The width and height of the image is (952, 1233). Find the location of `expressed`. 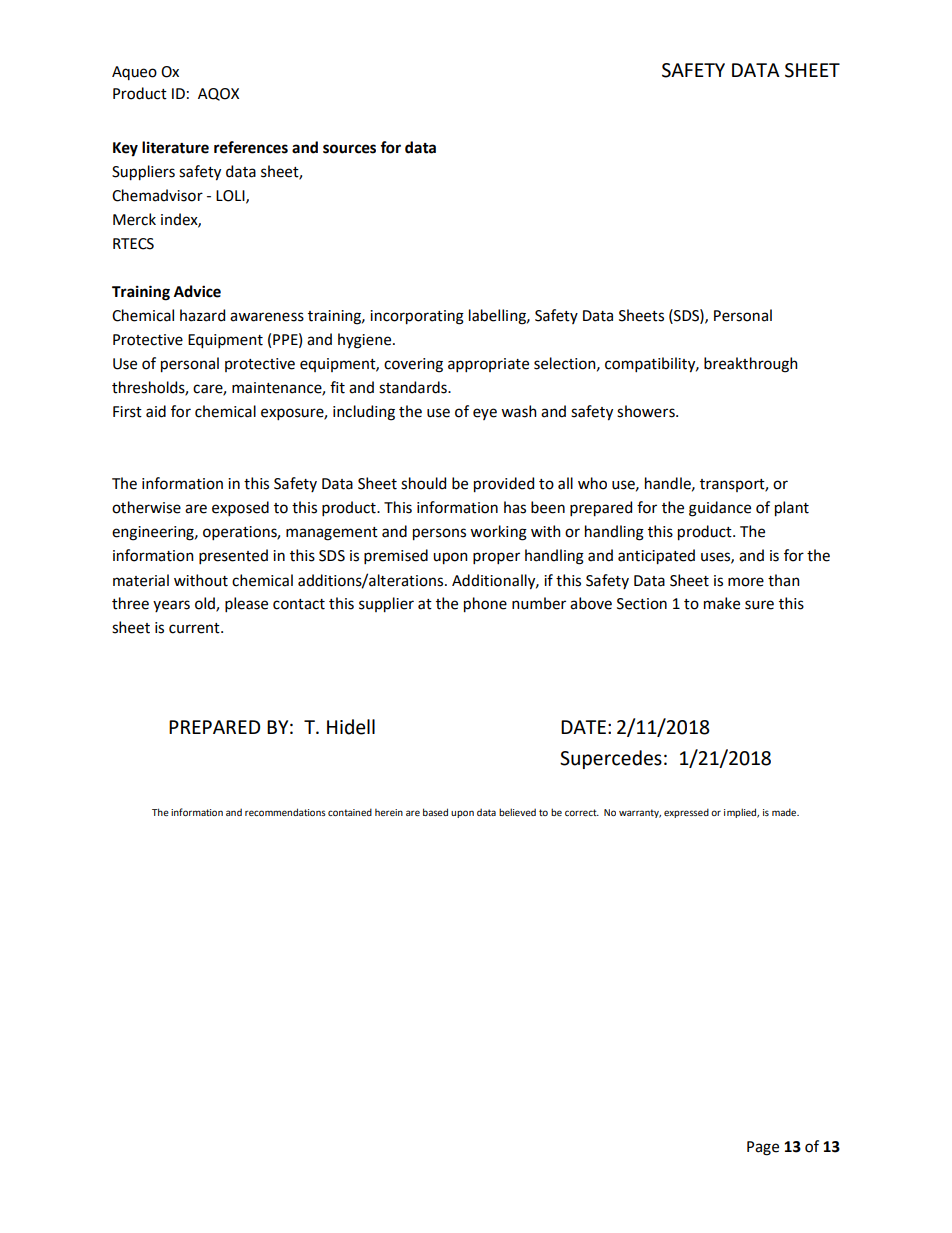

expressed is located at coordinates (686, 813).
